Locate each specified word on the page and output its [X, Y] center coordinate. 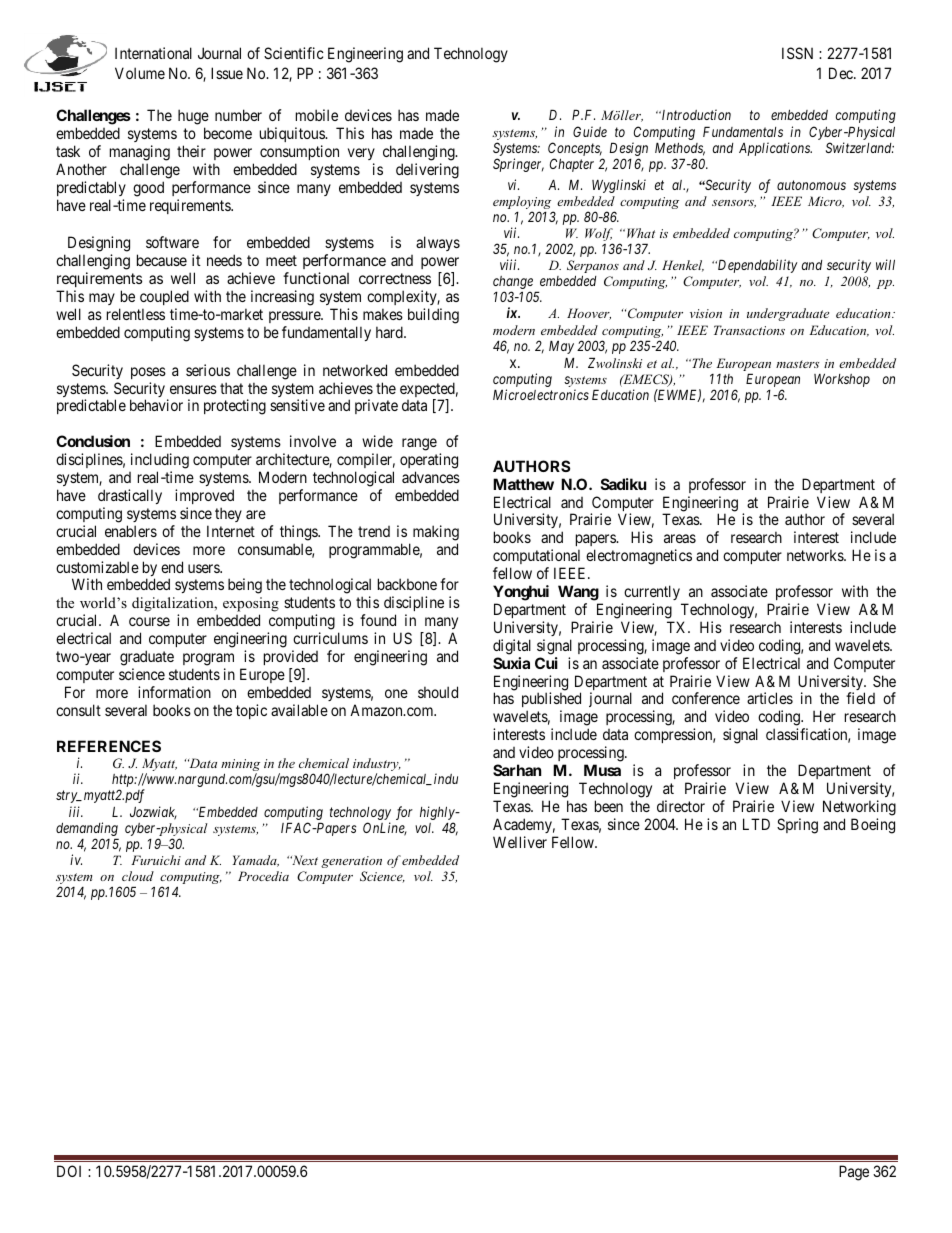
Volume [140, 73]
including [160, 461]
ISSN [797, 53]
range [419, 444]
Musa [602, 770]
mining [240, 766]
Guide [590, 131]
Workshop [842, 380]
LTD [756, 824]
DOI [69, 1171]
